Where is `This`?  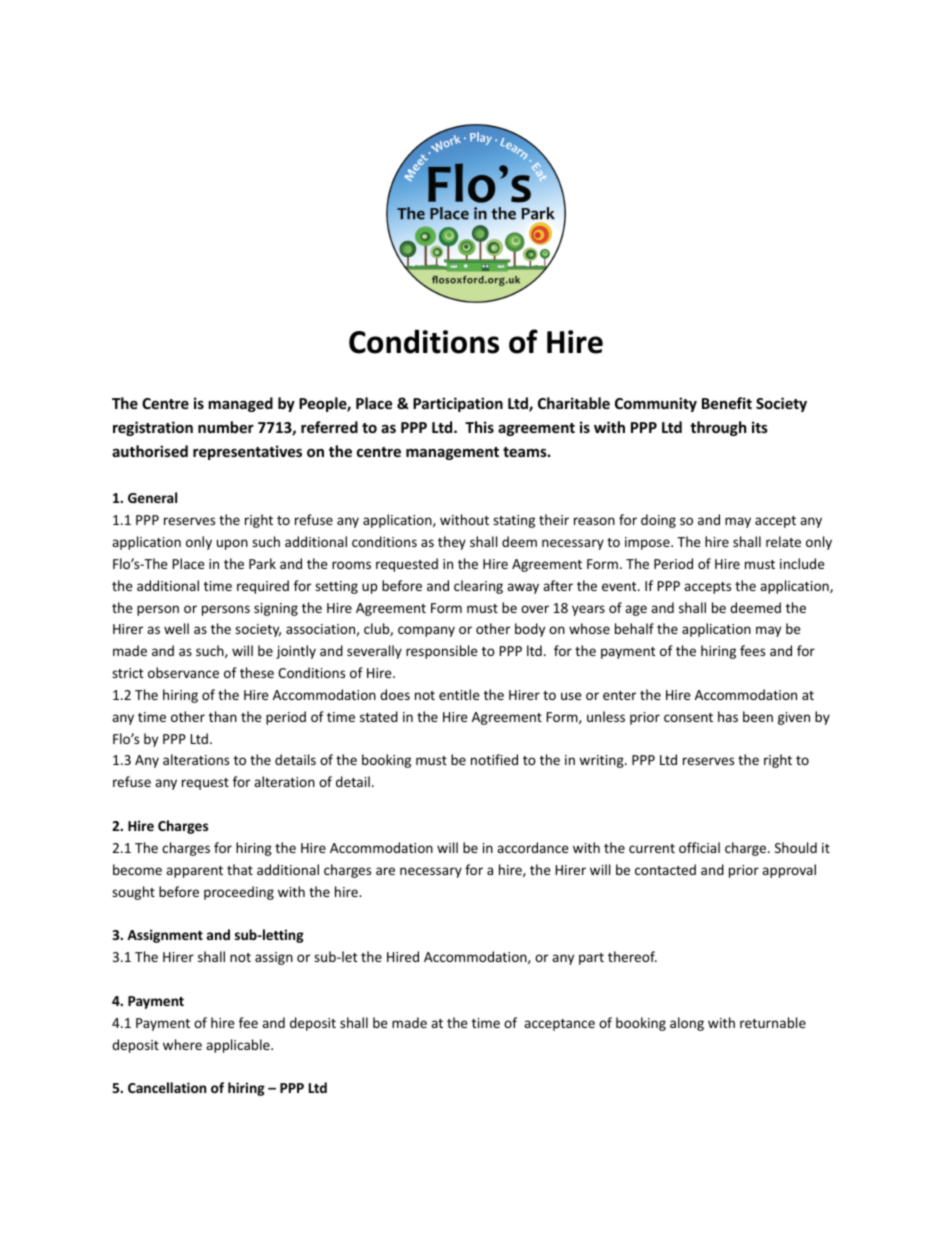 This is located at coordinates (479, 427).
